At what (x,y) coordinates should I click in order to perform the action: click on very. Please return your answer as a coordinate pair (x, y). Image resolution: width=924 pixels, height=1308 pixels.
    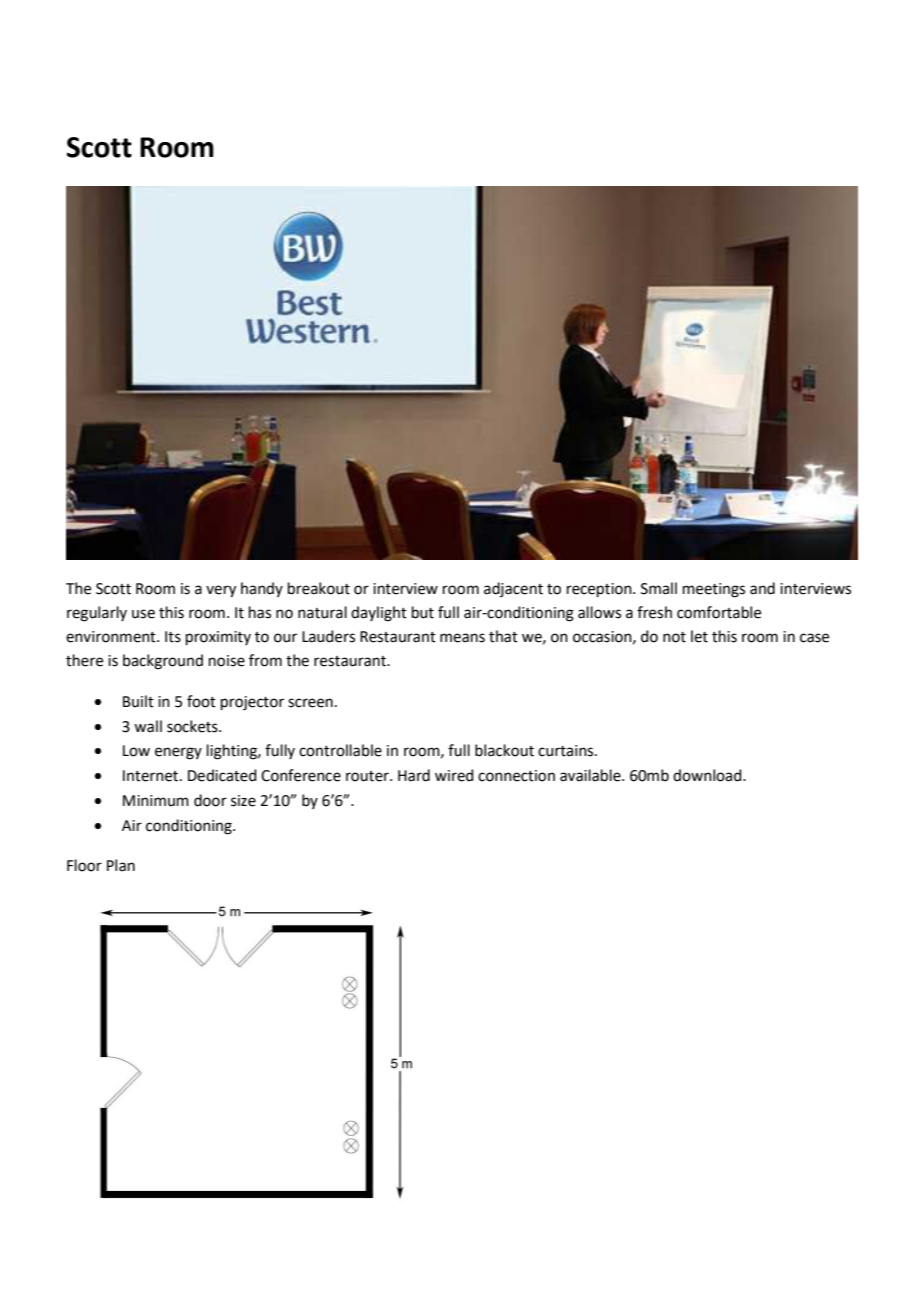
    Looking at the image, I should click on (221, 591).
